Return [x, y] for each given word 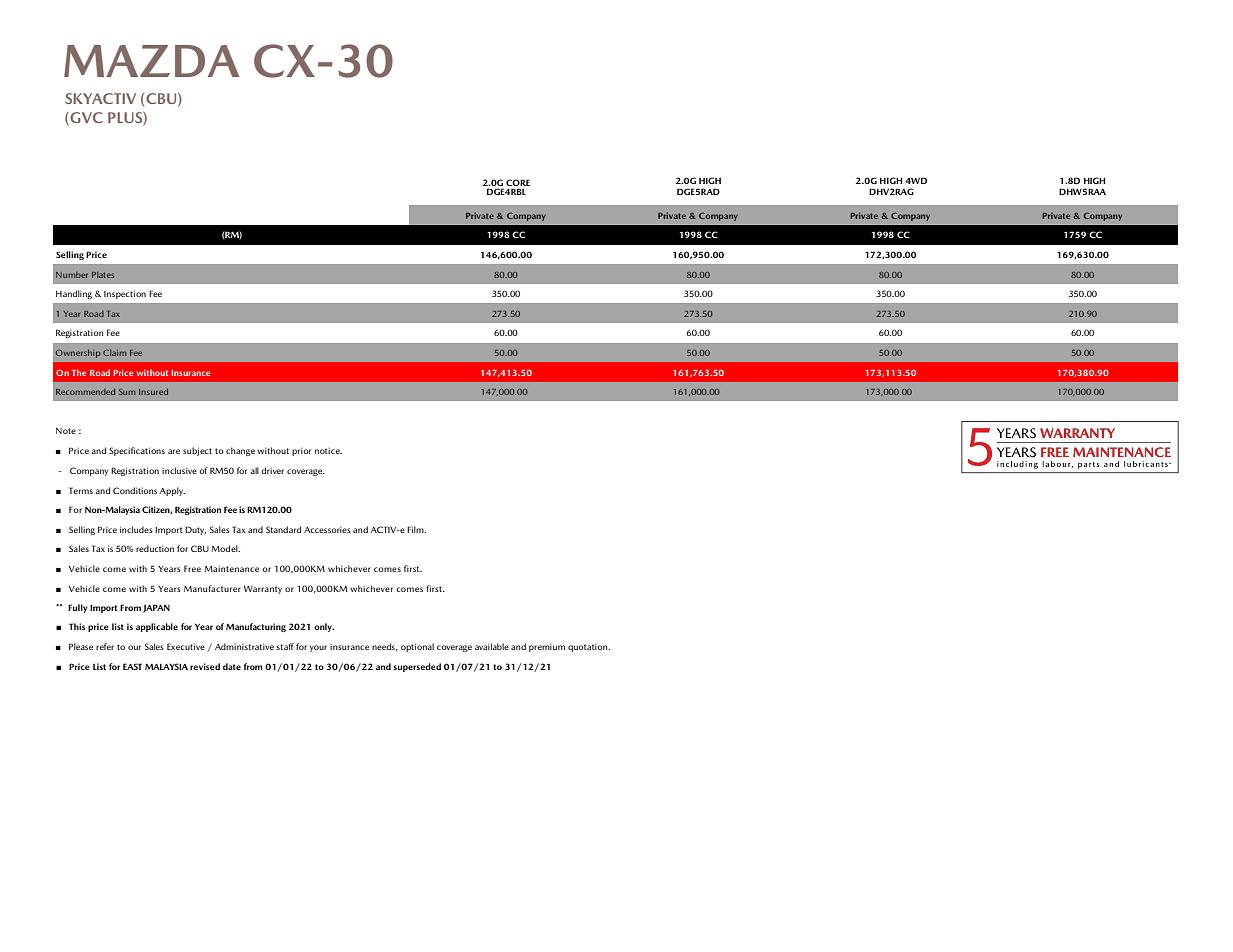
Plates [103, 275]
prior [301, 452]
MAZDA [151, 61]
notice [328, 451]
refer [105, 646]
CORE [518, 182]
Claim [115, 353]
